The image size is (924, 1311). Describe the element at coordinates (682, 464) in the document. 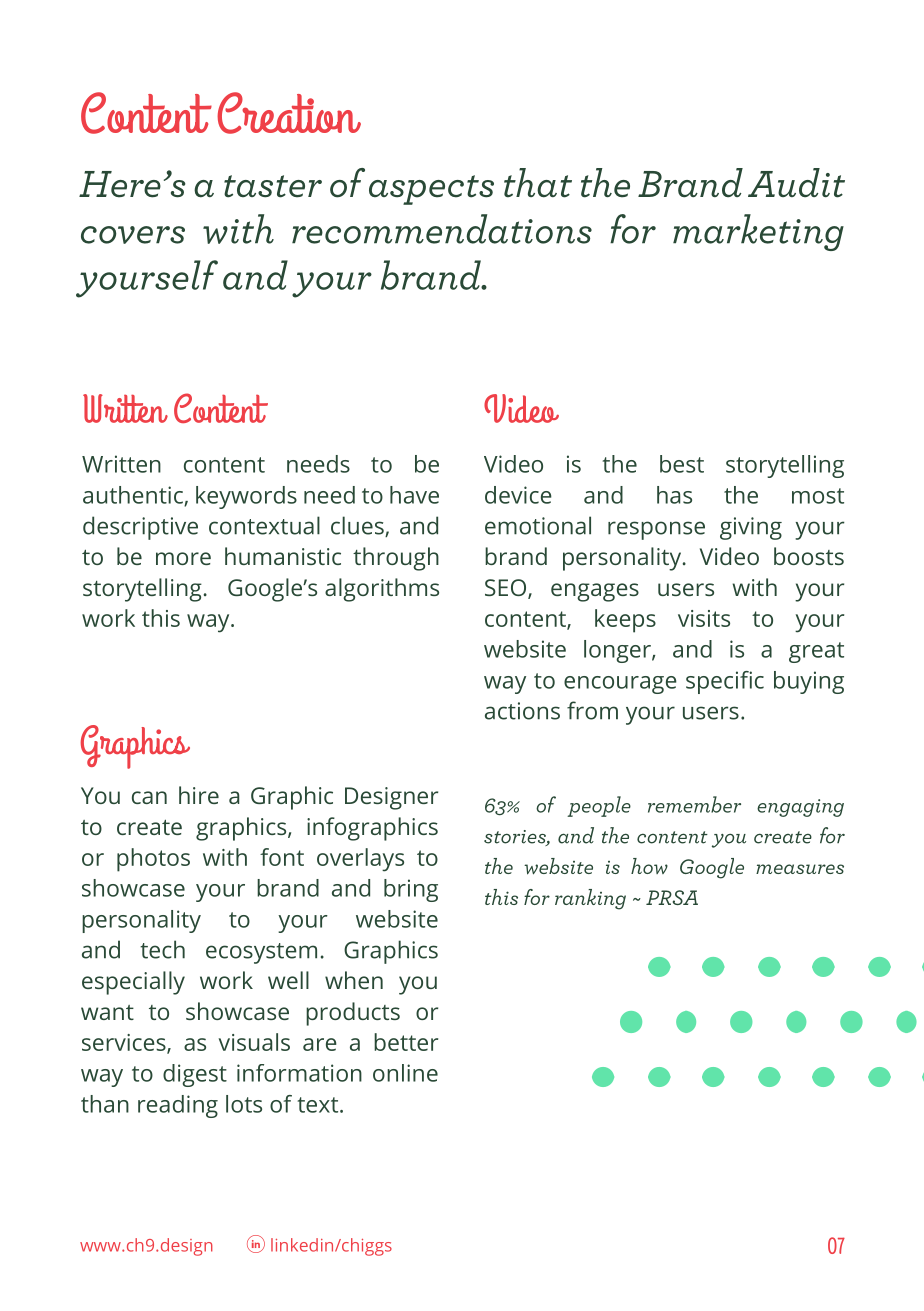

I see `best` at that location.
